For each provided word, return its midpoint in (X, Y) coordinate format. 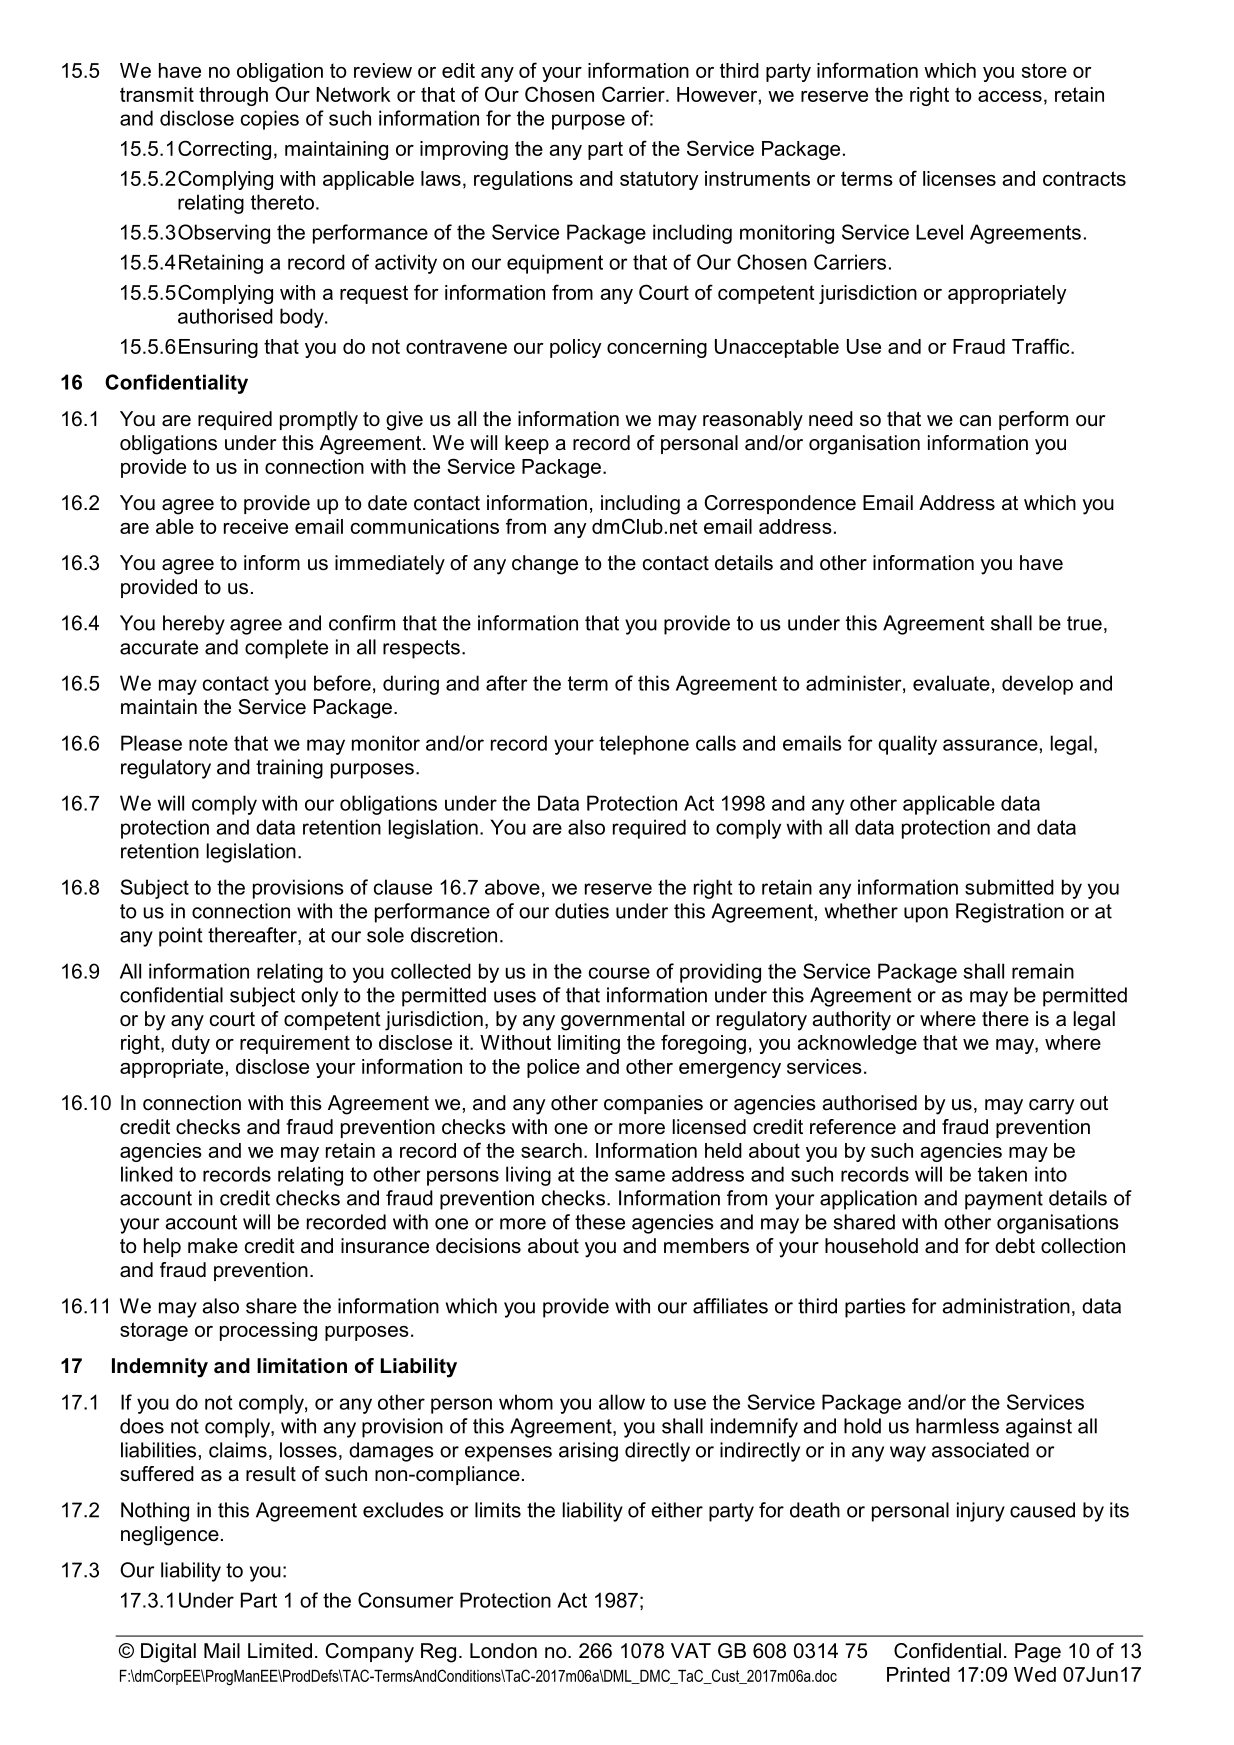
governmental (622, 1021)
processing (268, 1331)
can (975, 421)
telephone (644, 745)
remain (1043, 971)
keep (527, 444)
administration (1006, 1306)
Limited (280, 1651)
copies (270, 120)
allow (622, 1402)
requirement (295, 1044)
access (1010, 96)
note (208, 743)
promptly (319, 421)
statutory (659, 180)
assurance (990, 745)
